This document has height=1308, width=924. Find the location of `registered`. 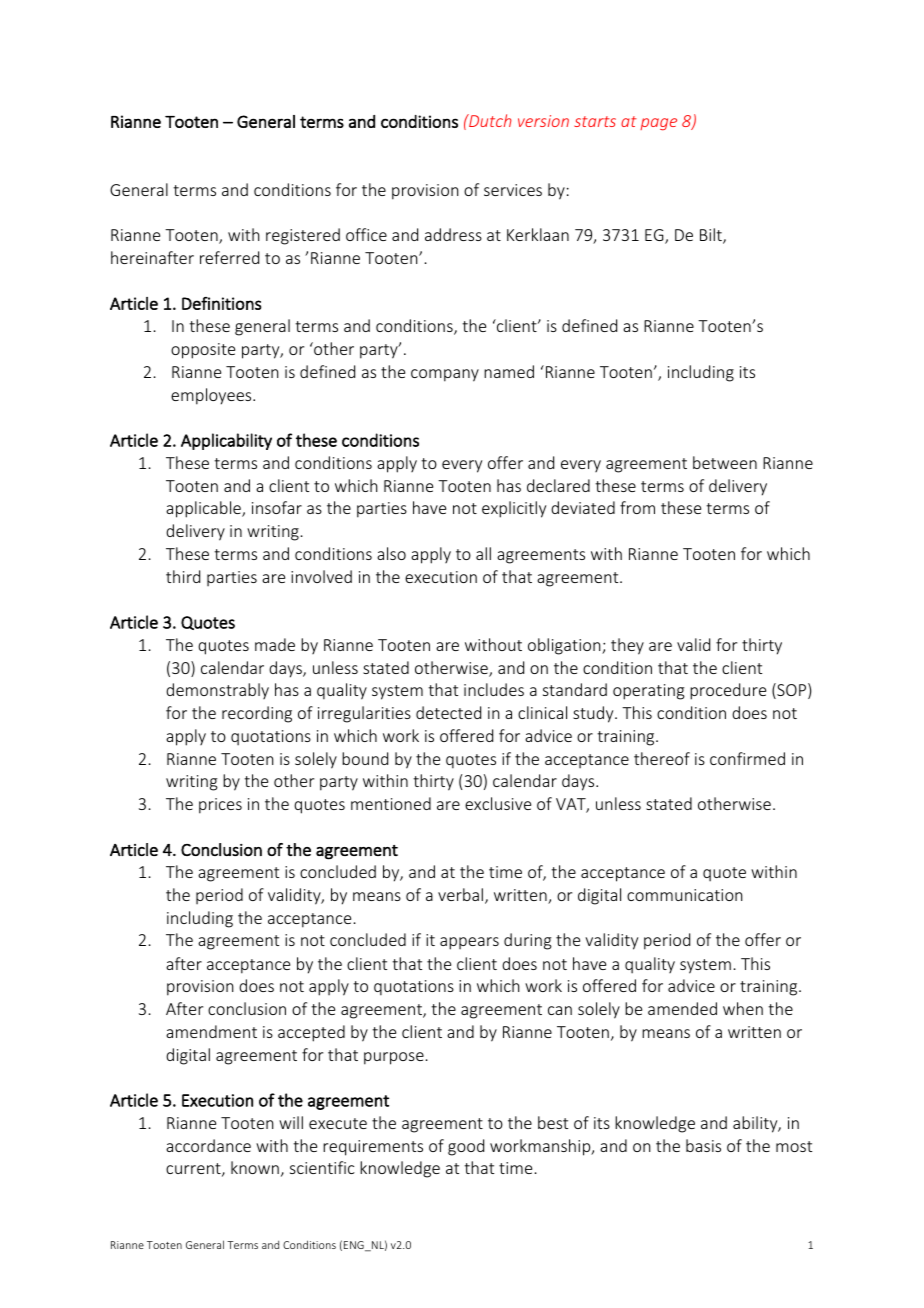

registered is located at coordinates (303, 236).
